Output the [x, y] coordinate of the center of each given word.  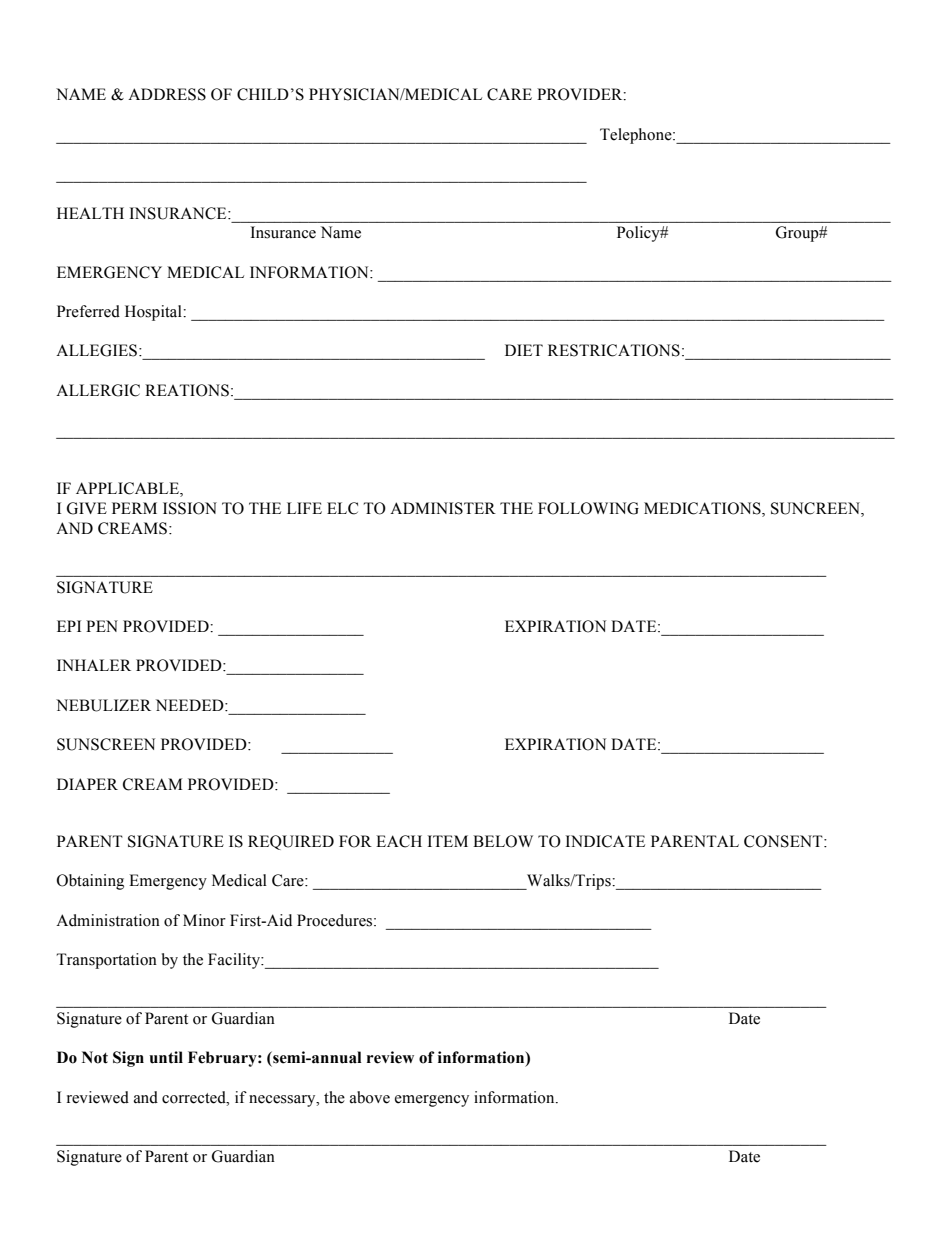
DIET [524, 350]
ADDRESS [167, 94]
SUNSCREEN [106, 744]
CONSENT [784, 841]
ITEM [448, 841]
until [166, 1057]
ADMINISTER [443, 508]
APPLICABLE [128, 489]
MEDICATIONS [703, 508]
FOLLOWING [588, 508]
